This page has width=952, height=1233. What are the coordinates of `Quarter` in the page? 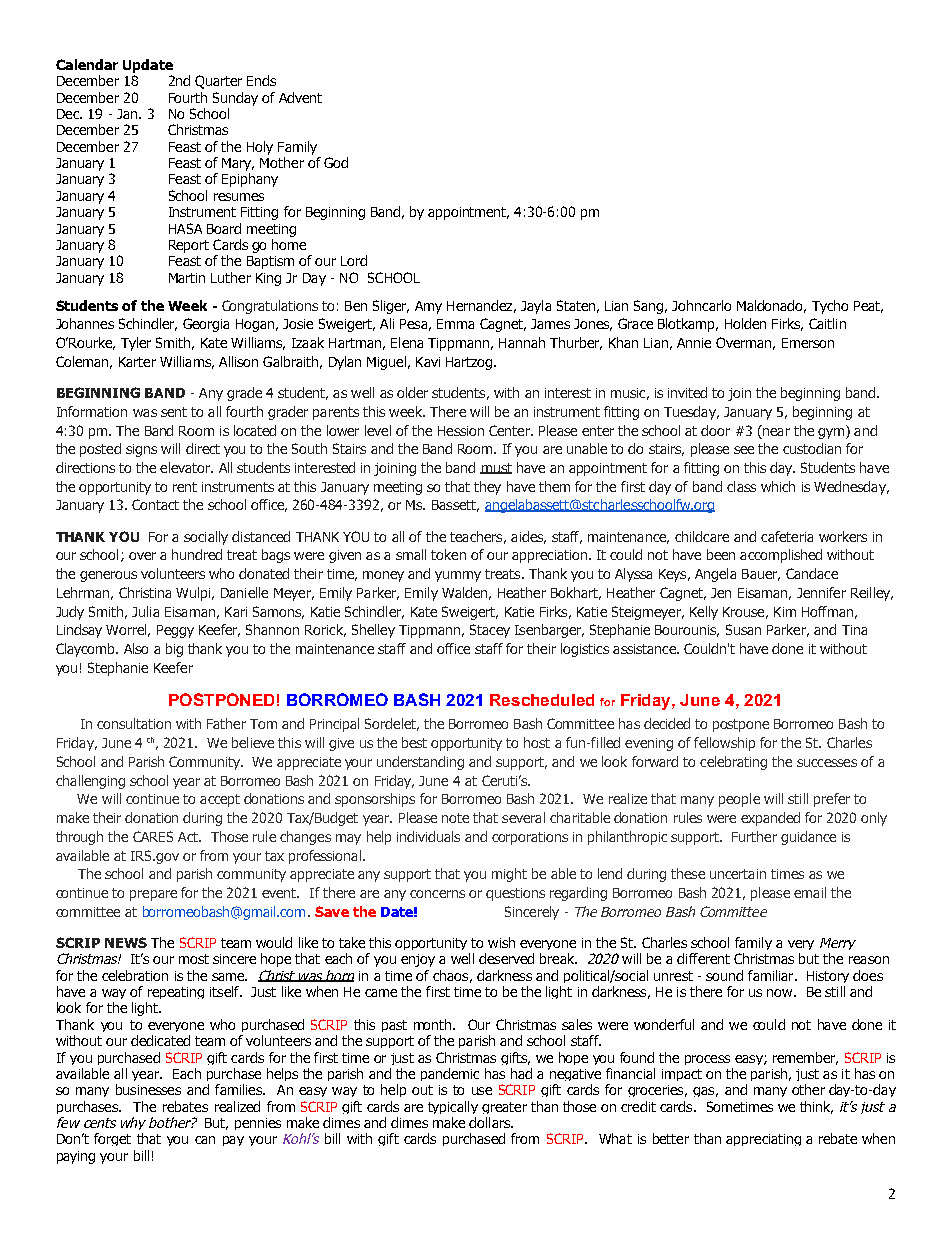 It's located at (218, 82).
